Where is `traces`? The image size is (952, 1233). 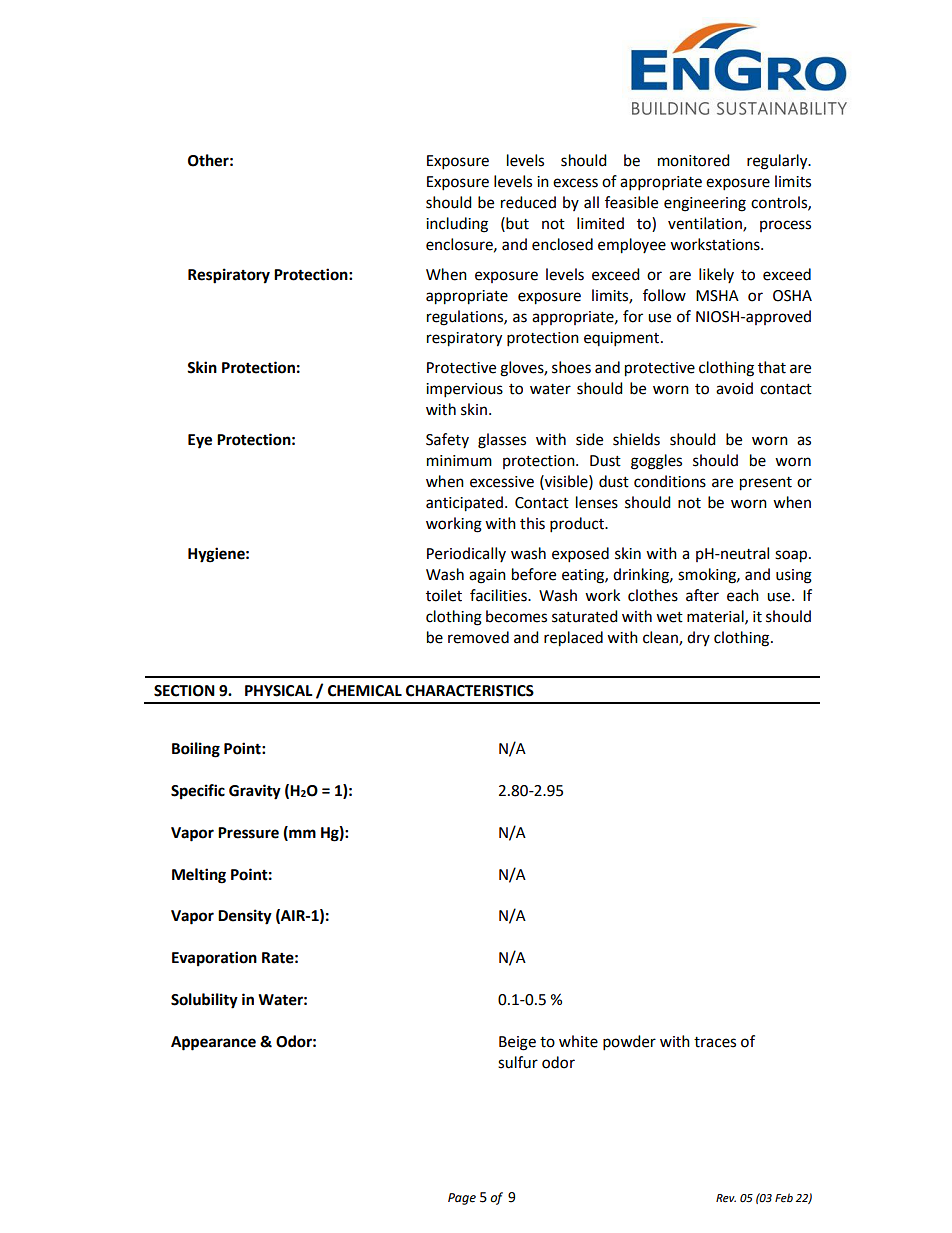
traces is located at coordinates (715, 1042).
